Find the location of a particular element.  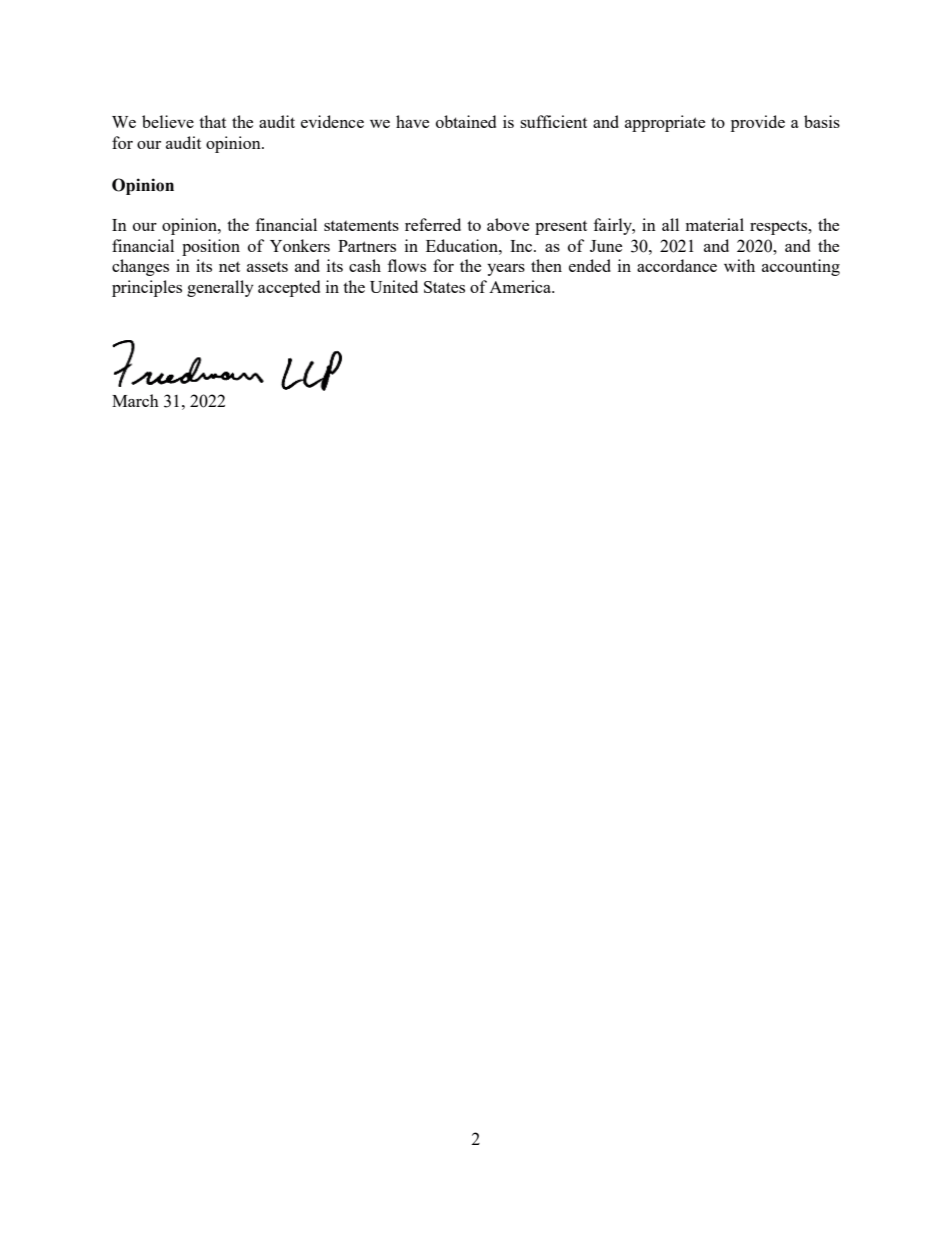

States is located at coordinates (444, 287).
